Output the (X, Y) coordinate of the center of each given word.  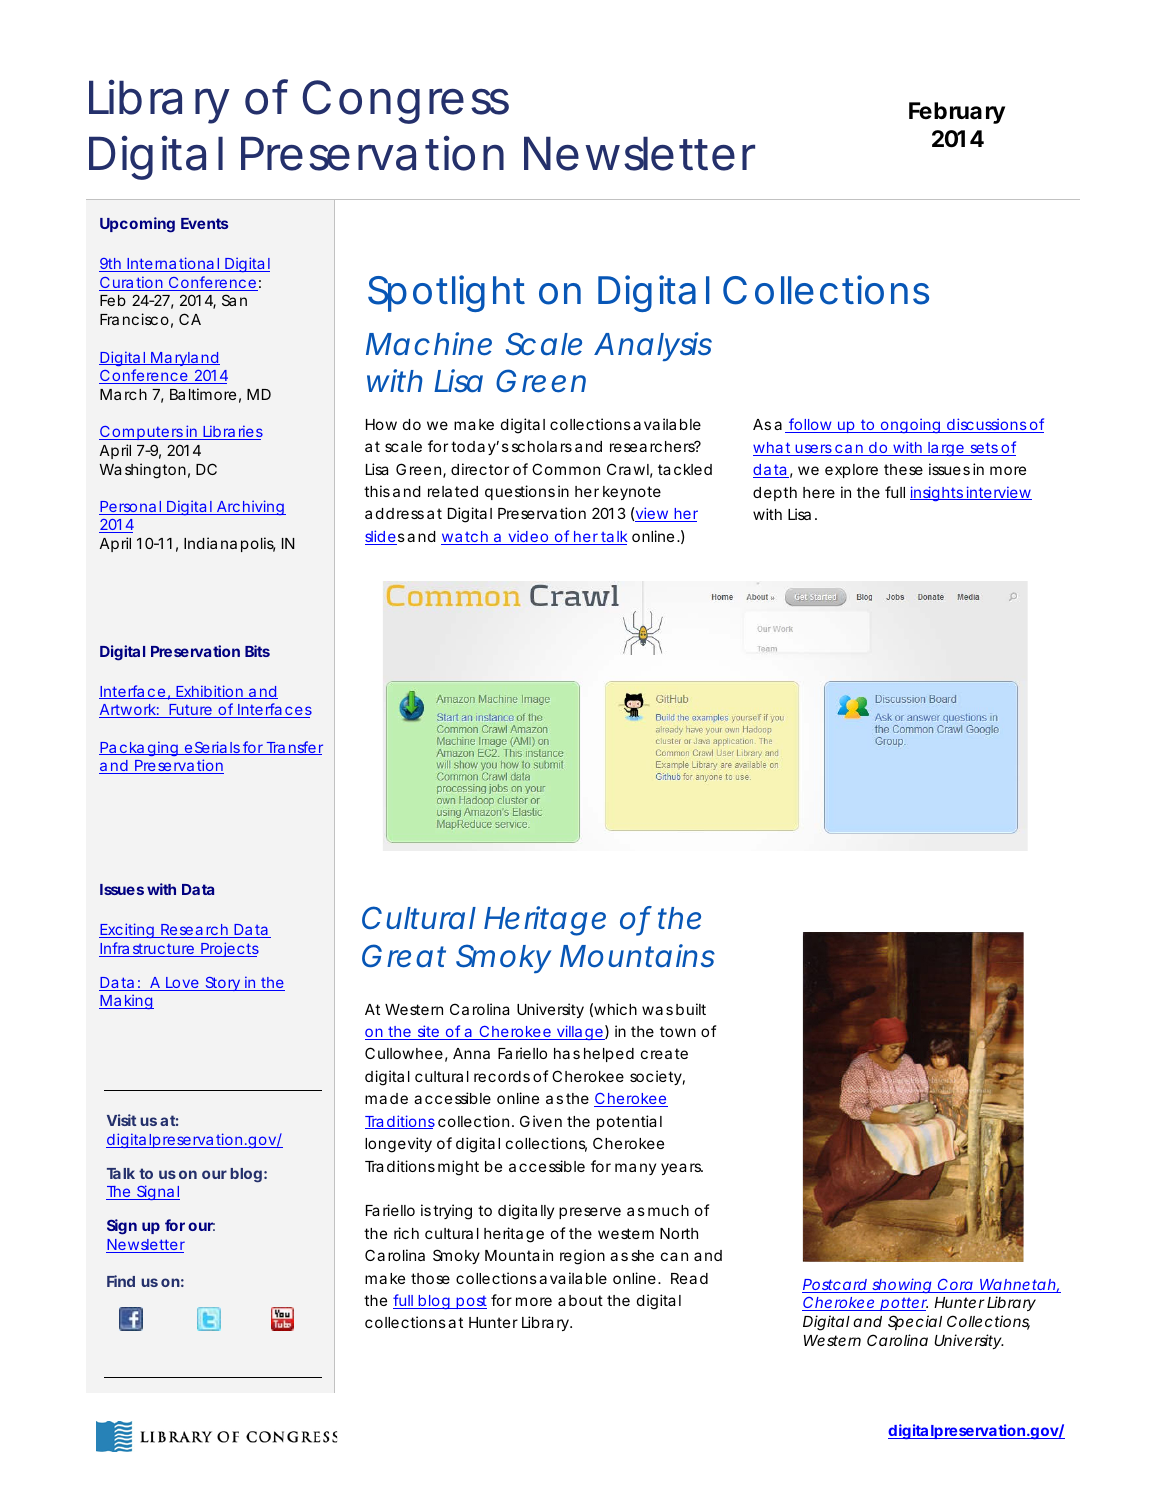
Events (204, 223)
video (528, 537)
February (957, 113)
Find (121, 1281)
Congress (405, 102)
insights (938, 493)
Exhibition (209, 692)
